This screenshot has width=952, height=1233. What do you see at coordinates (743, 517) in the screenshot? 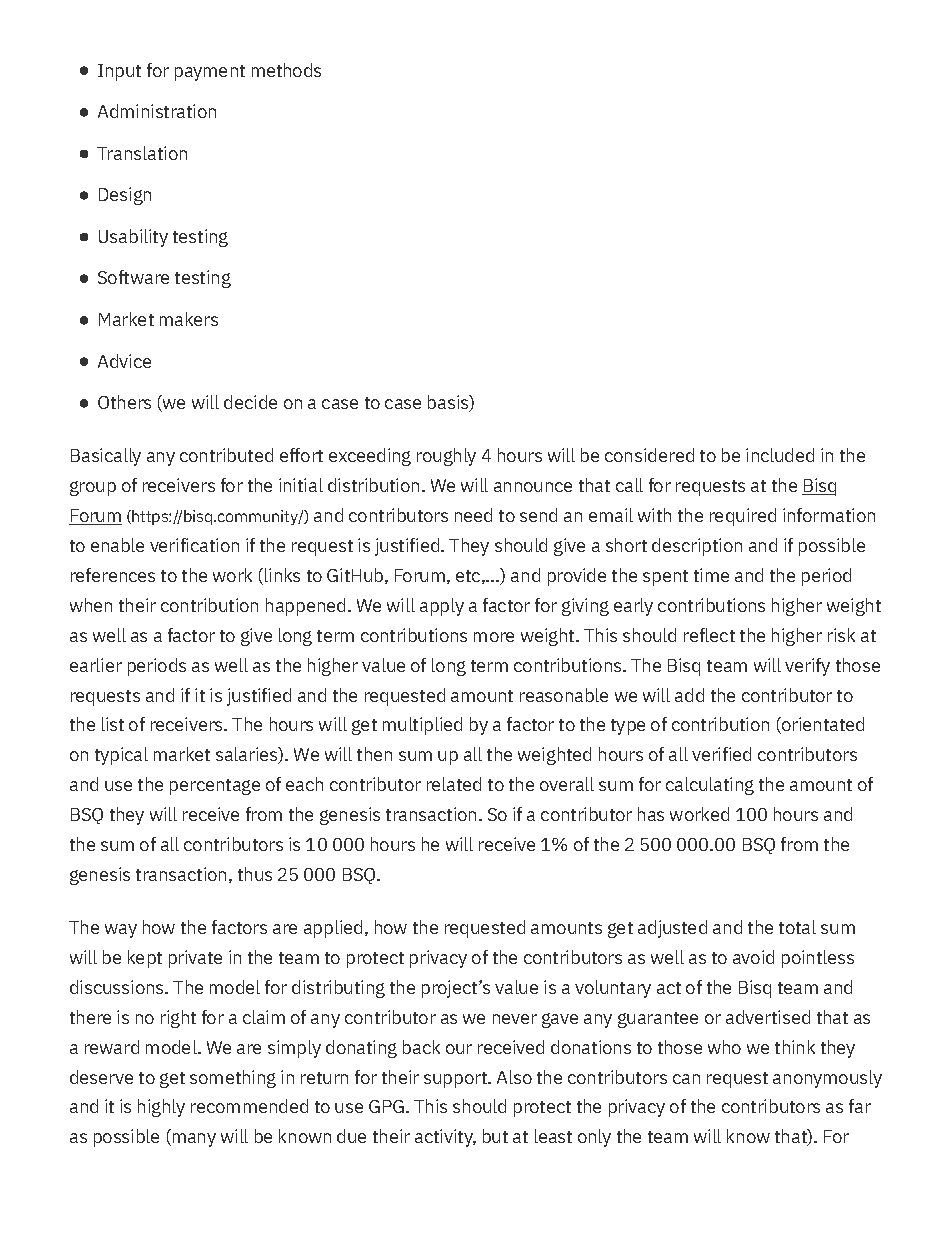
I see `required` at bounding box center [743, 517].
